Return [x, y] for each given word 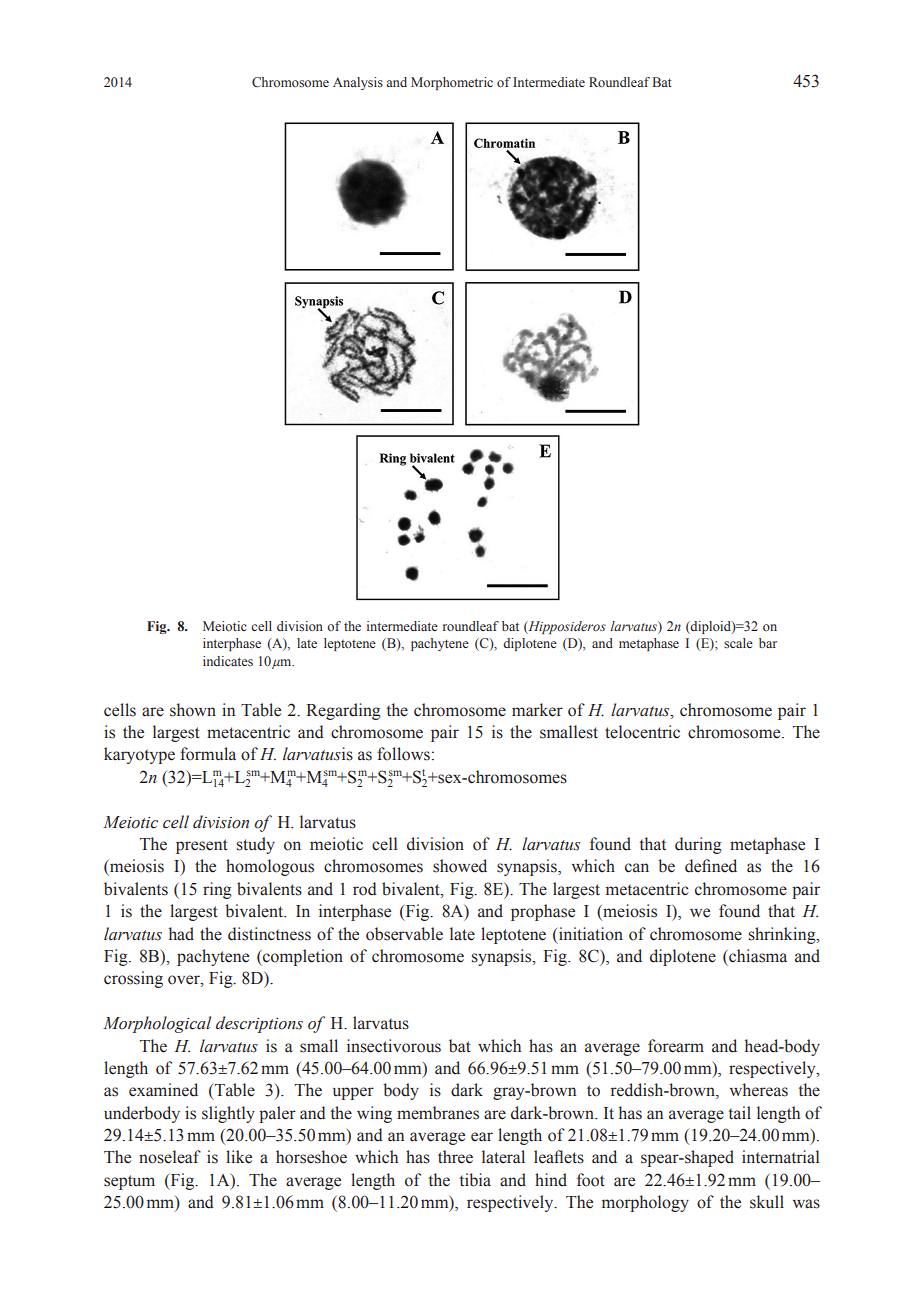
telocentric [642, 732]
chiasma [757, 956]
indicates [228, 661]
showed [460, 866]
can [637, 868]
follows [403, 754]
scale [738, 643]
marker [537, 710]
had [181, 934]
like [239, 1157]
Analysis [358, 83]
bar [768, 643]
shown [193, 710]
